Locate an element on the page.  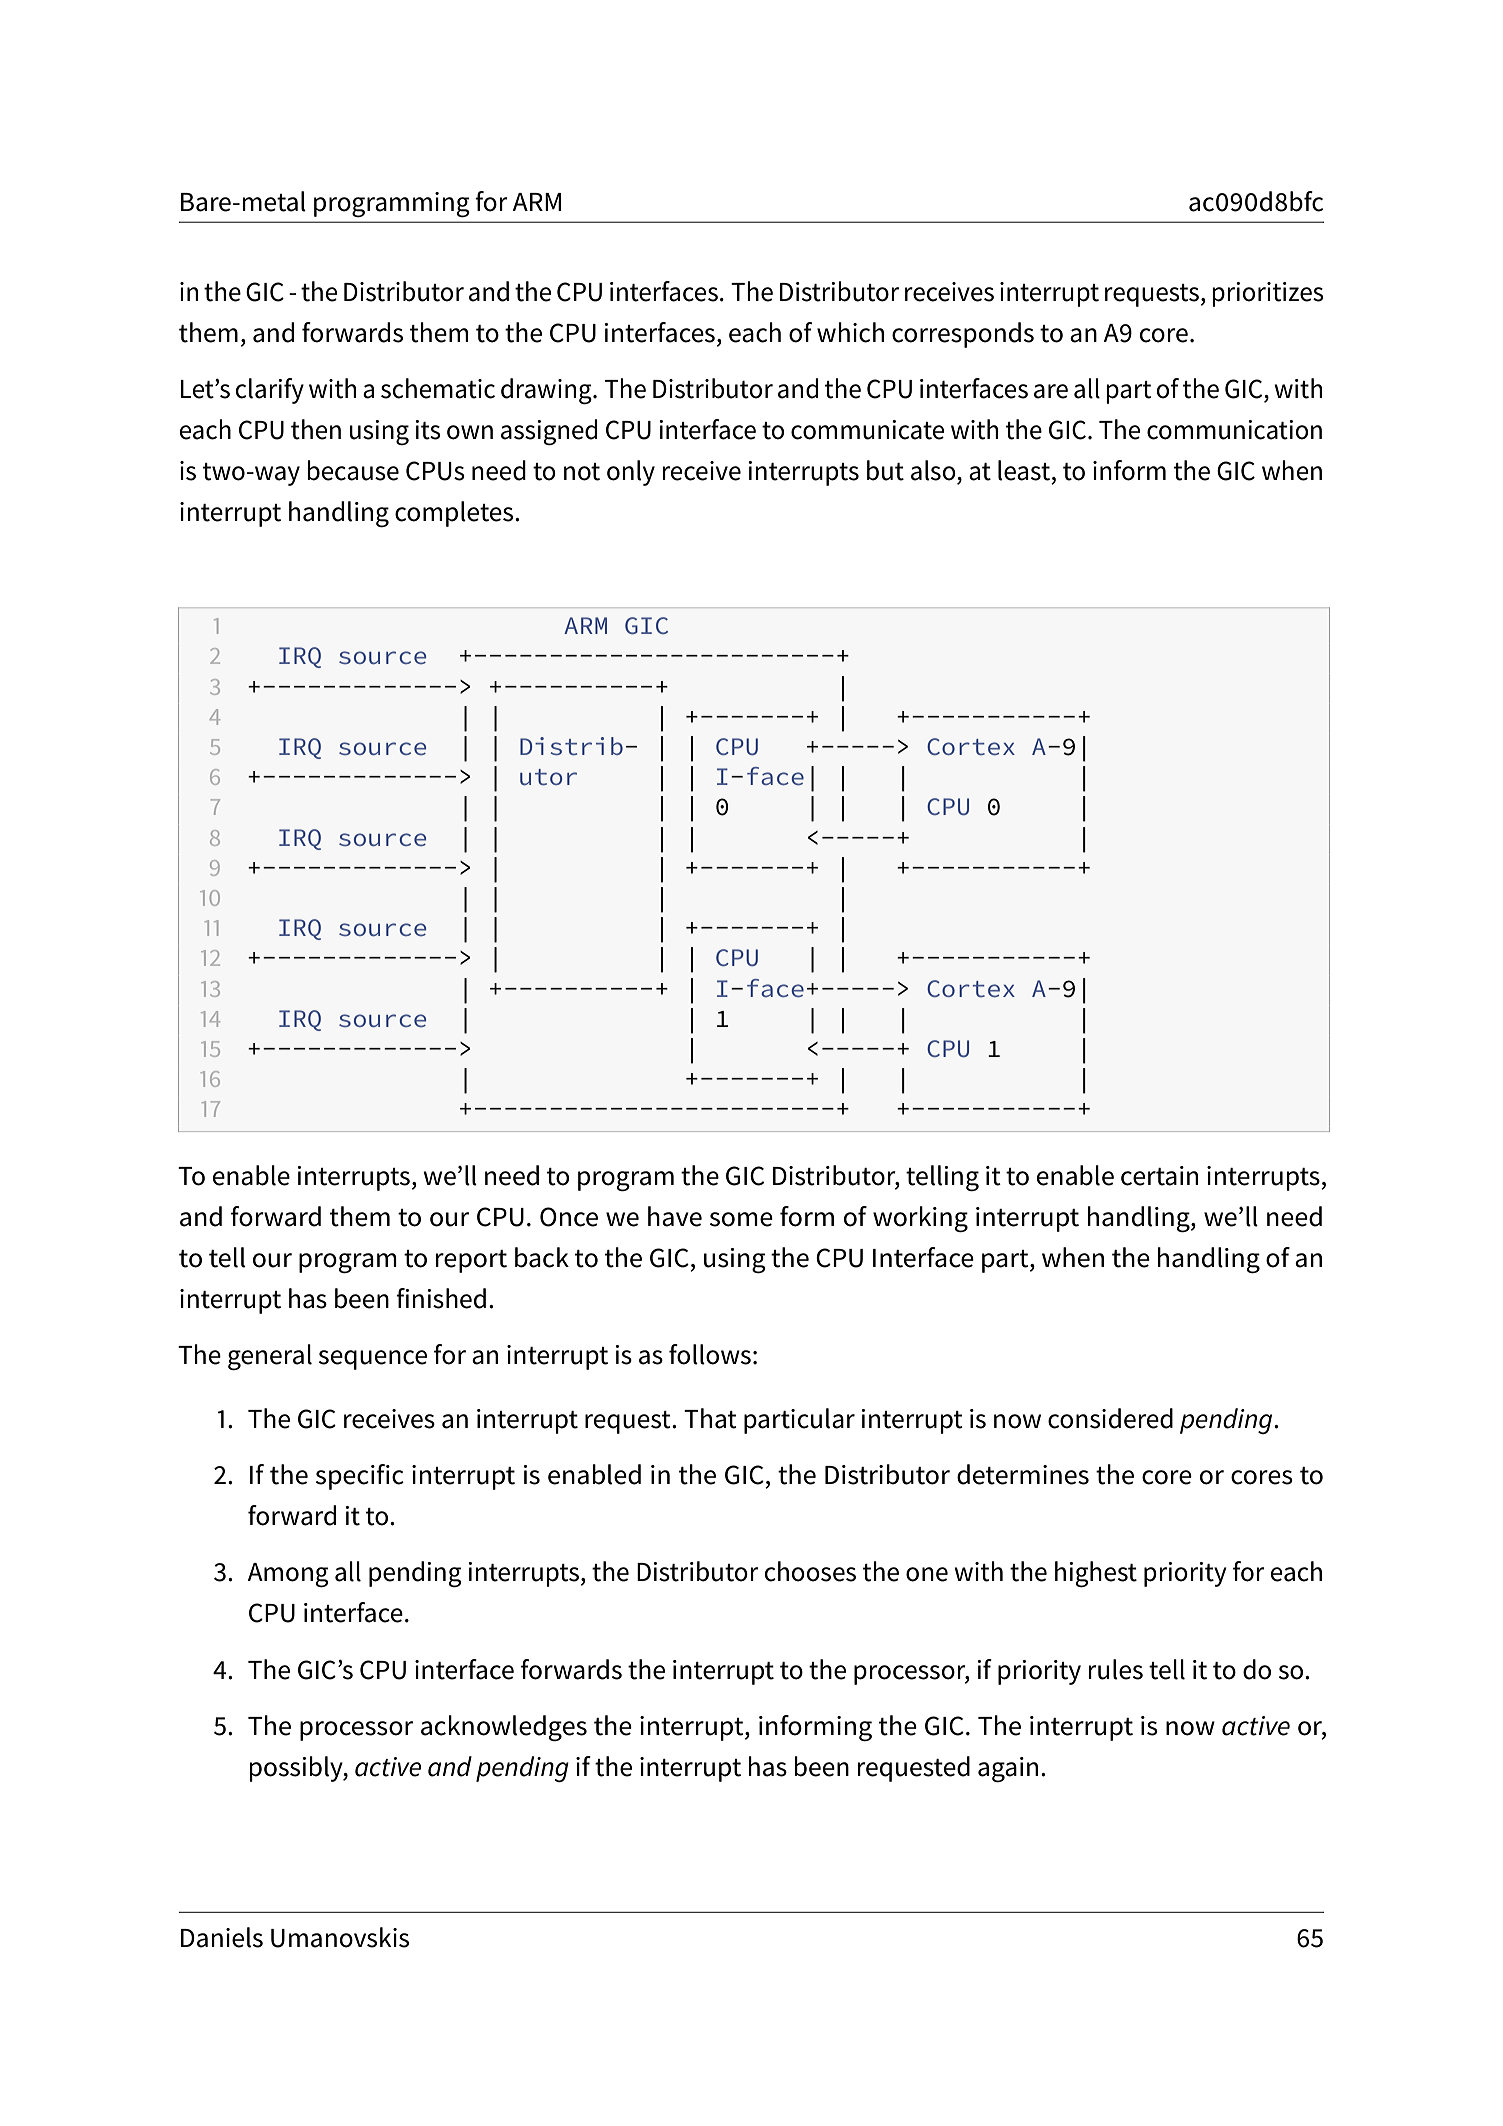
again is located at coordinates (1008, 1769).
